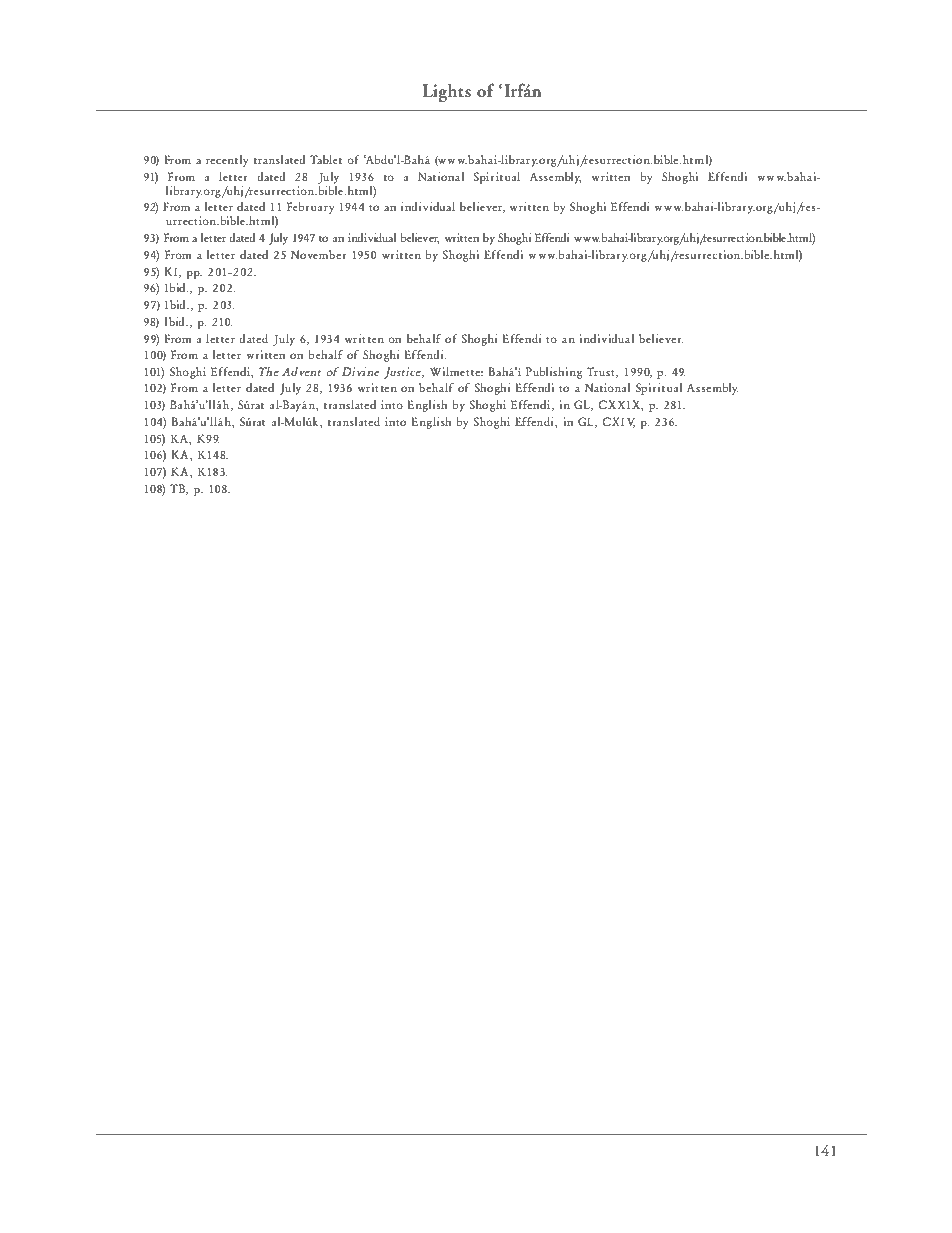  I want to click on Feb, so click(296, 206).
